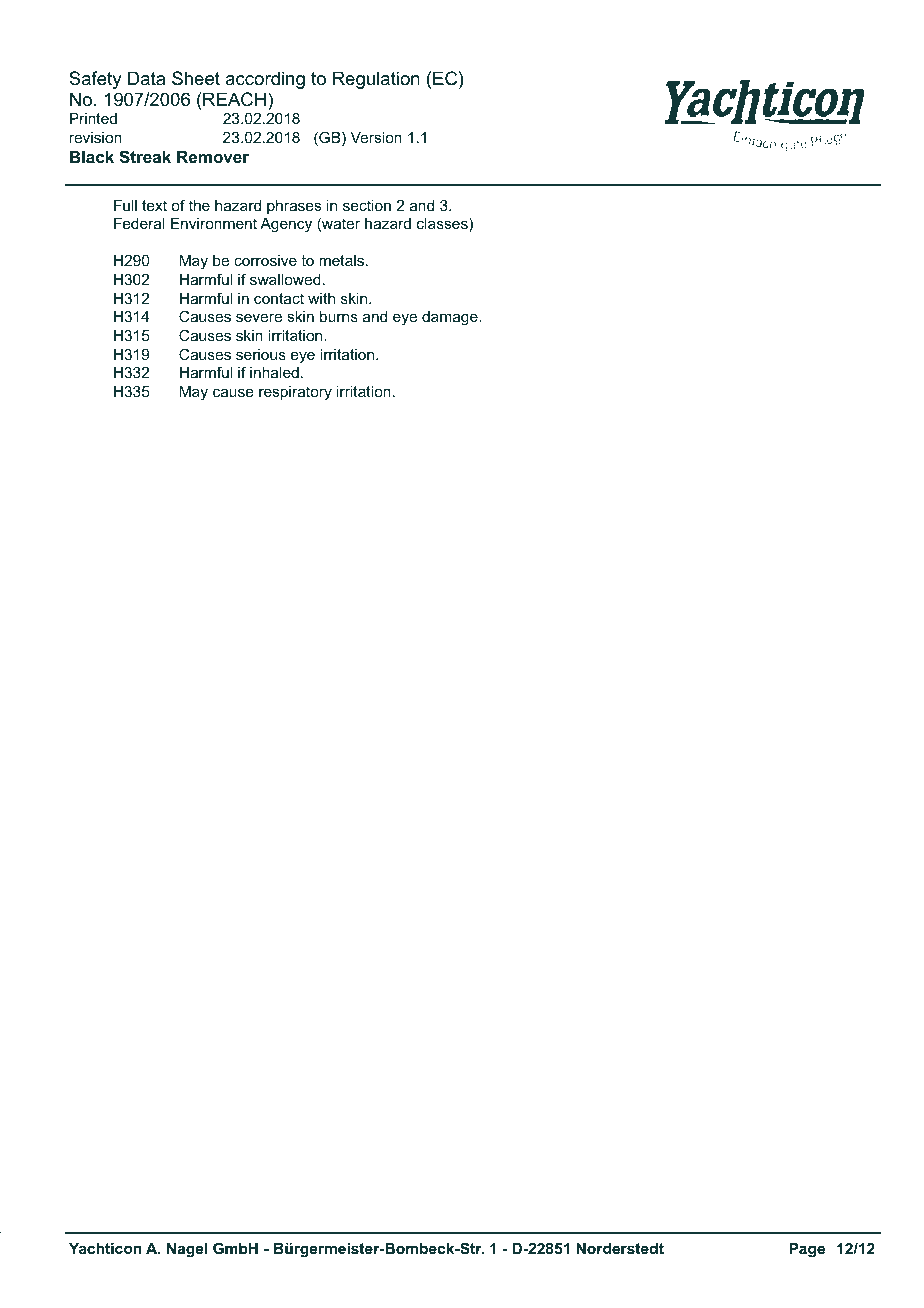 This screenshot has width=924, height=1308. What do you see at coordinates (339, 316) in the screenshot?
I see `burns` at bounding box center [339, 316].
